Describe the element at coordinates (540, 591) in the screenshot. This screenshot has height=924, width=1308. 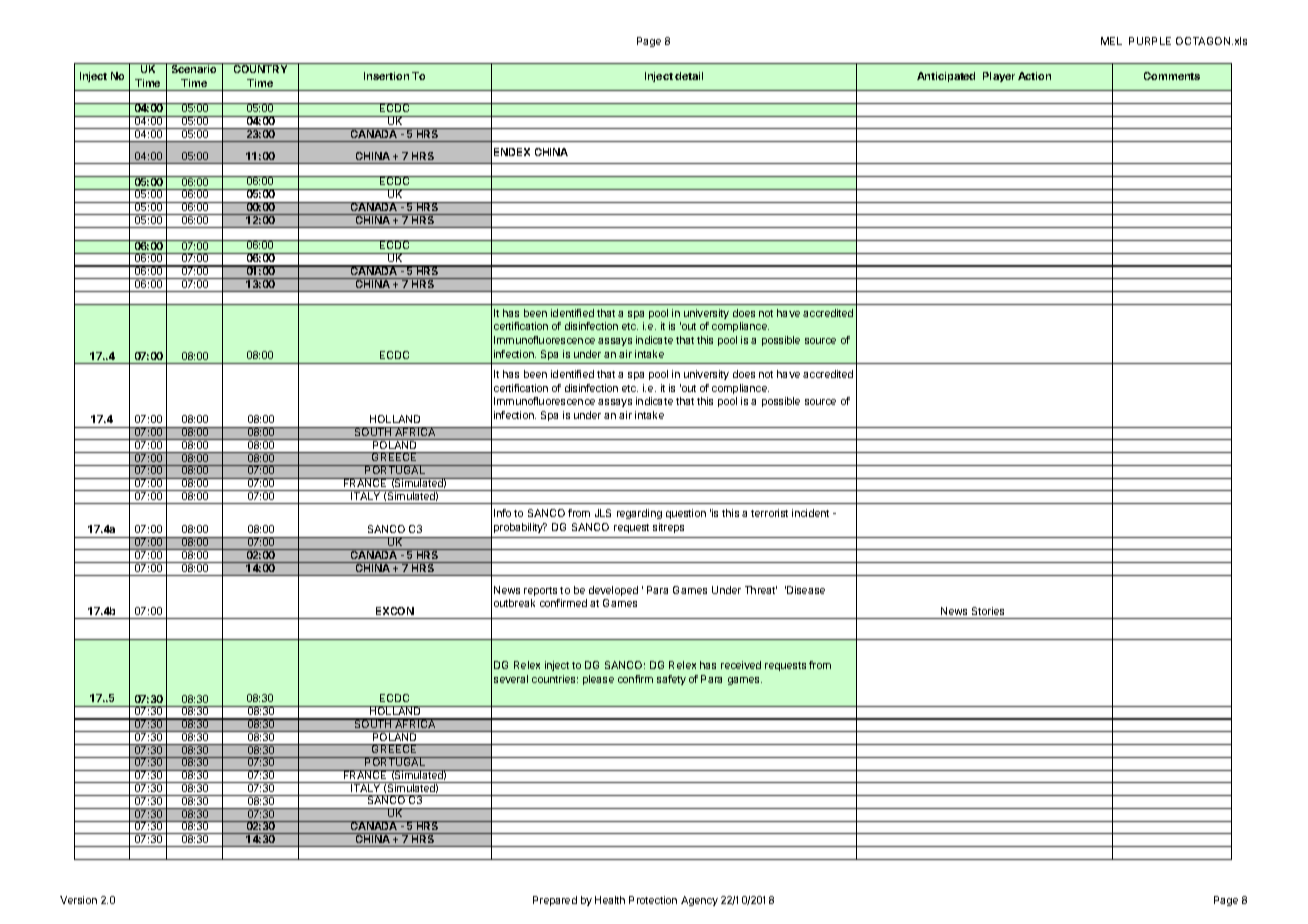
I see `reports` at that location.
